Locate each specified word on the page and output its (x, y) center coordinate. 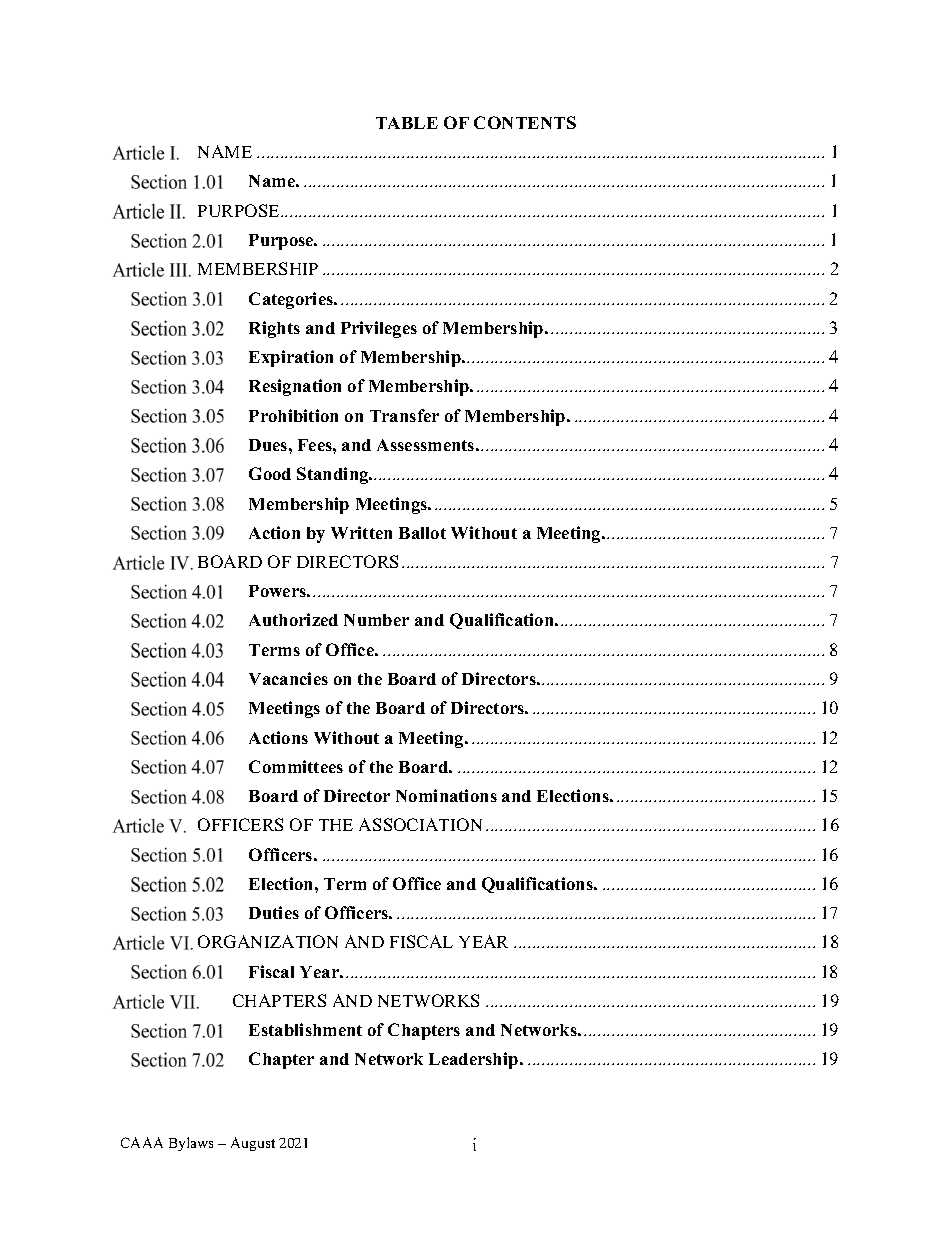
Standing (334, 475)
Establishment (305, 1029)
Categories (292, 300)
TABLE (407, 123)
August (253, 1144)
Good (270, 473)
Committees (296, 766)
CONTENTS (525, 122)
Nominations (446, 795)
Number (376, 620)
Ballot (422, 533)
